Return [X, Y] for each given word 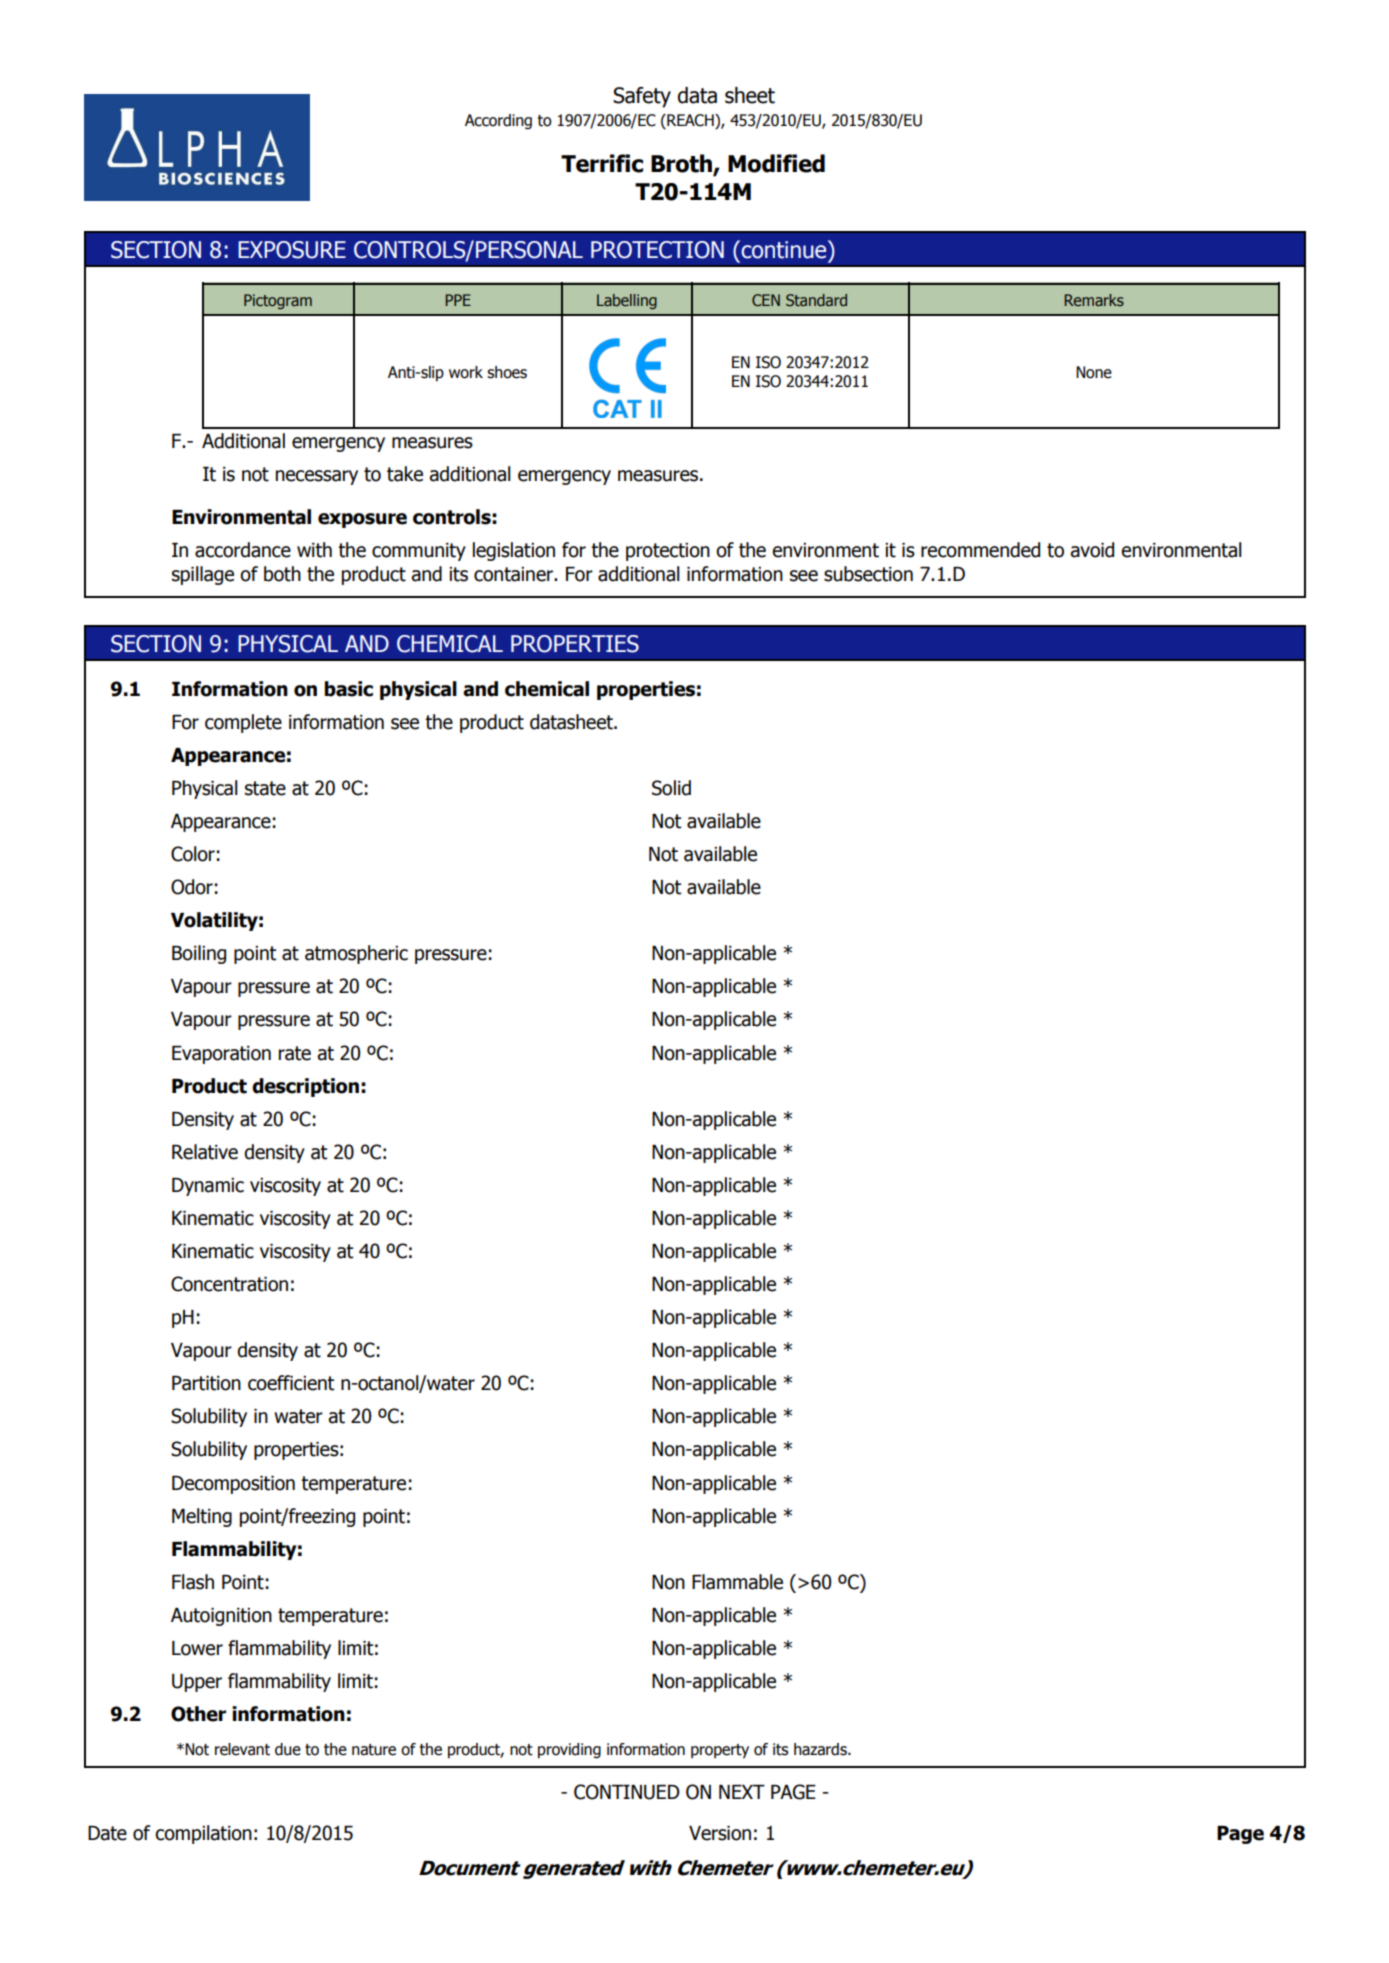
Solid [671, 788]
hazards [821, 1749]
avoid [1092, 550]
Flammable [737, 1582]
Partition [206, 1383]
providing [569, 1751]
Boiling [199, 954]
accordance [243, 550]
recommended [980, 550]
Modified [776, 163]
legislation [514, 551]
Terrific [602, 163]
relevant [242, 1749]
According [498, 122]
